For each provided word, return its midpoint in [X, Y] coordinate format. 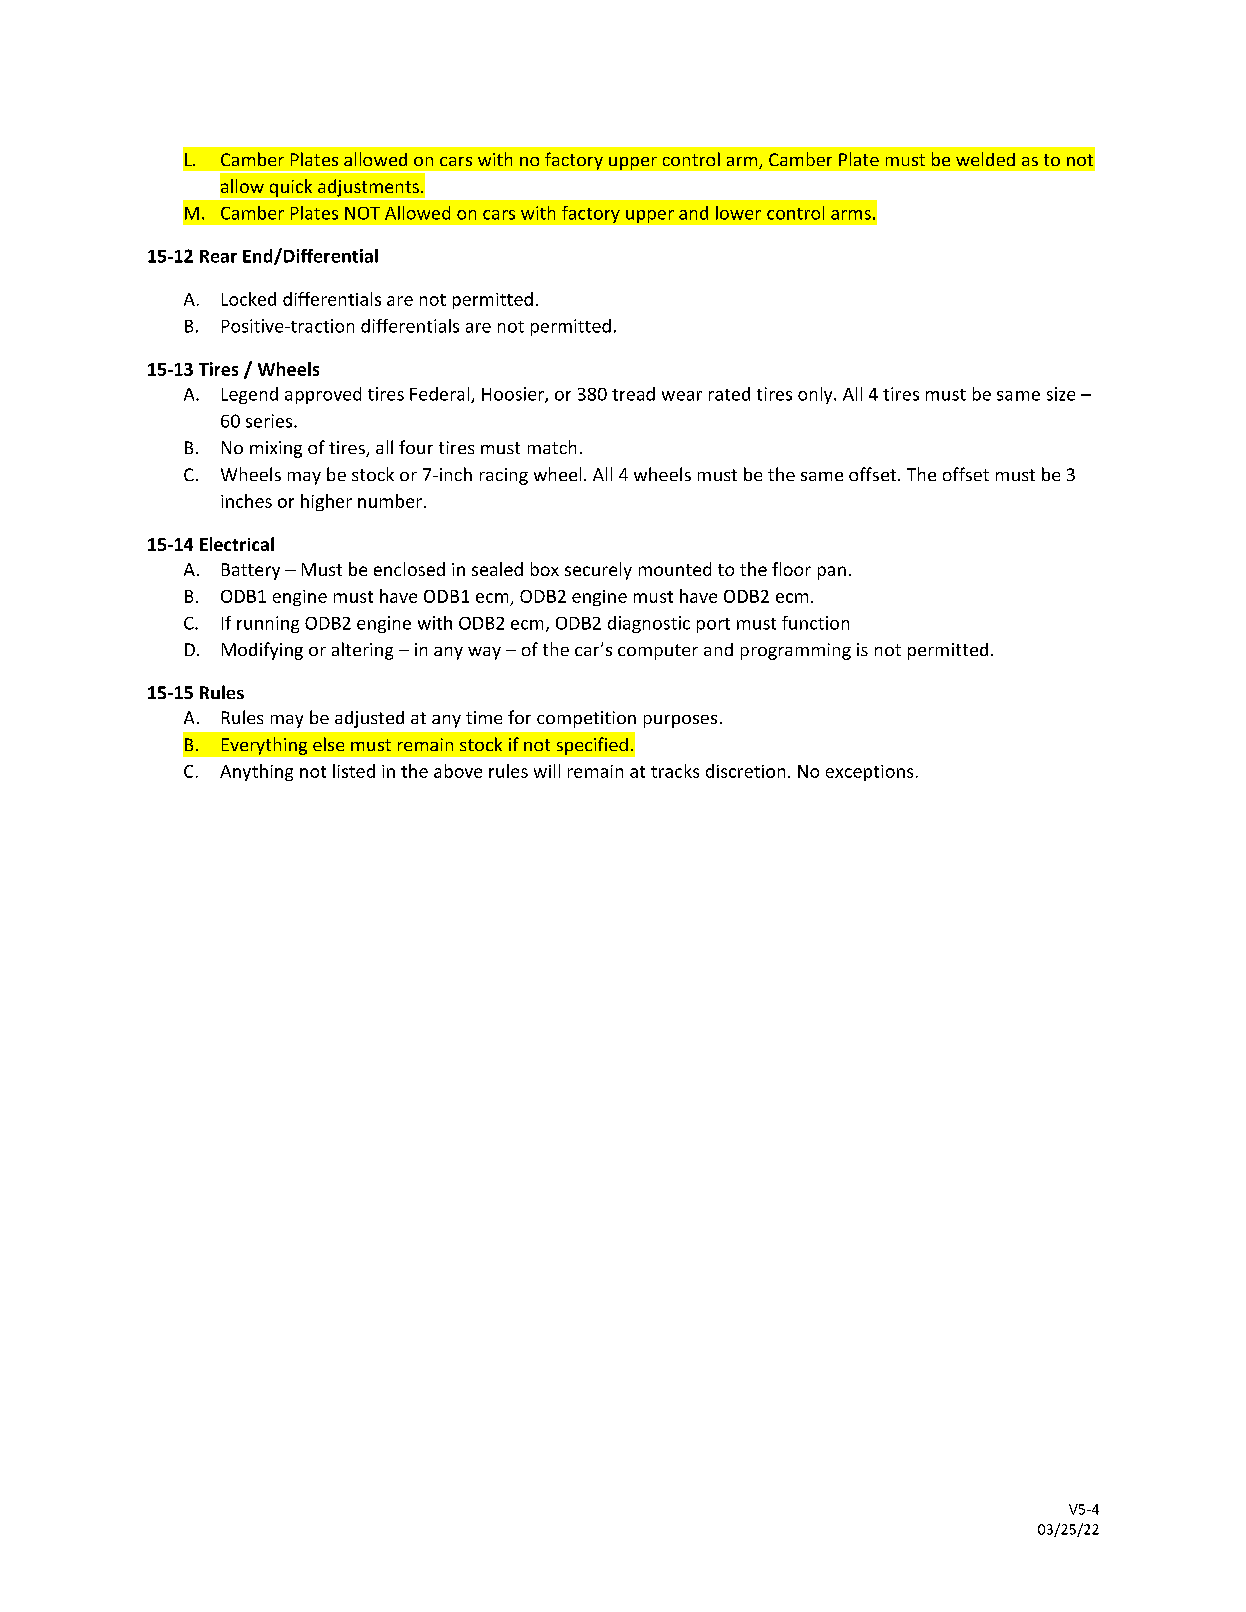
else [328, 744]
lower [738, 213]
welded [985, 159]
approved [323, 395]
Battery [251, 571]
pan [832, 573]
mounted [675, 569]
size [1061, 394]
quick [291, 189]
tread [633, 394]
